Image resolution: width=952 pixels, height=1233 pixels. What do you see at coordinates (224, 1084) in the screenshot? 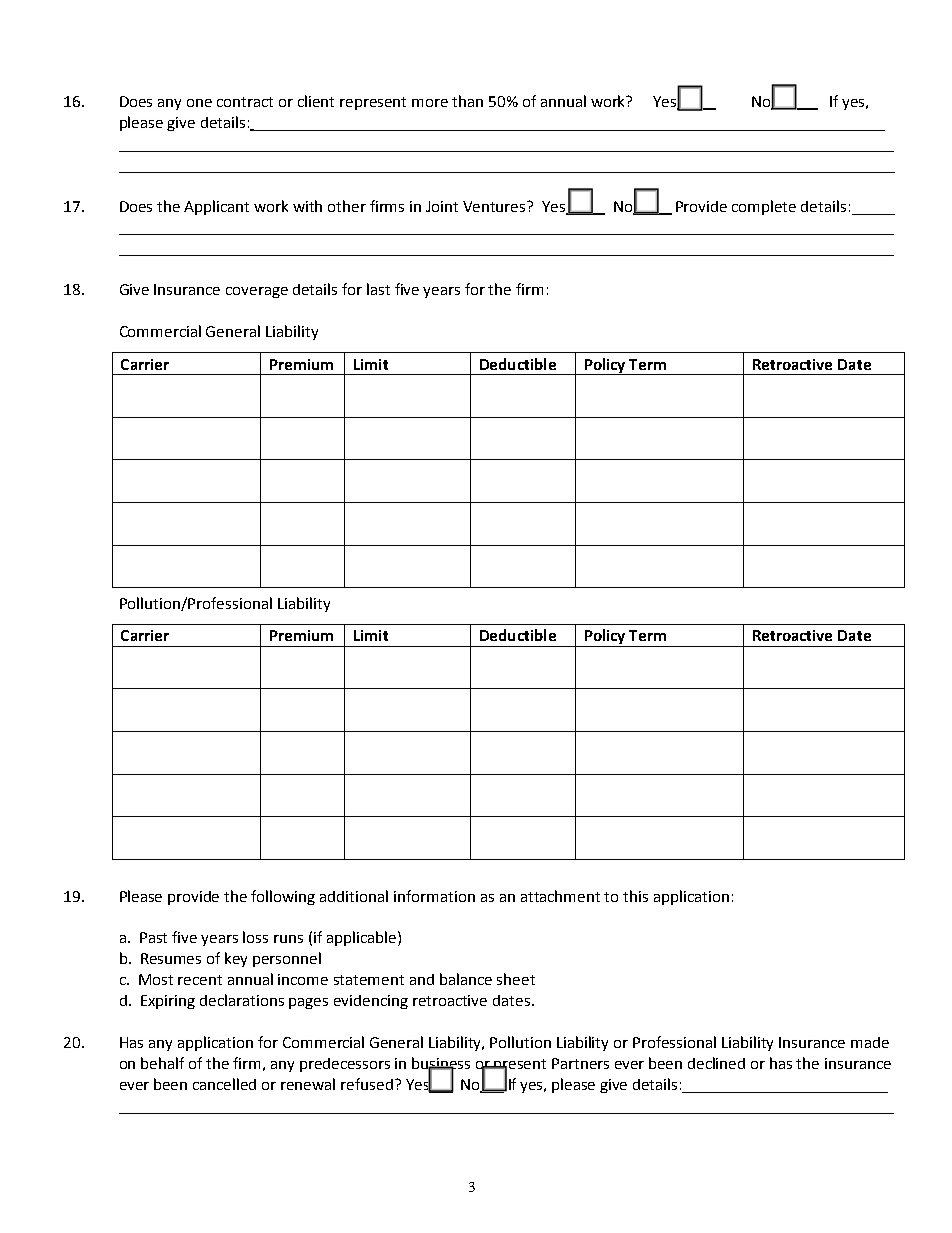
I see `cancelled` at bounding box center [224, 1084].
